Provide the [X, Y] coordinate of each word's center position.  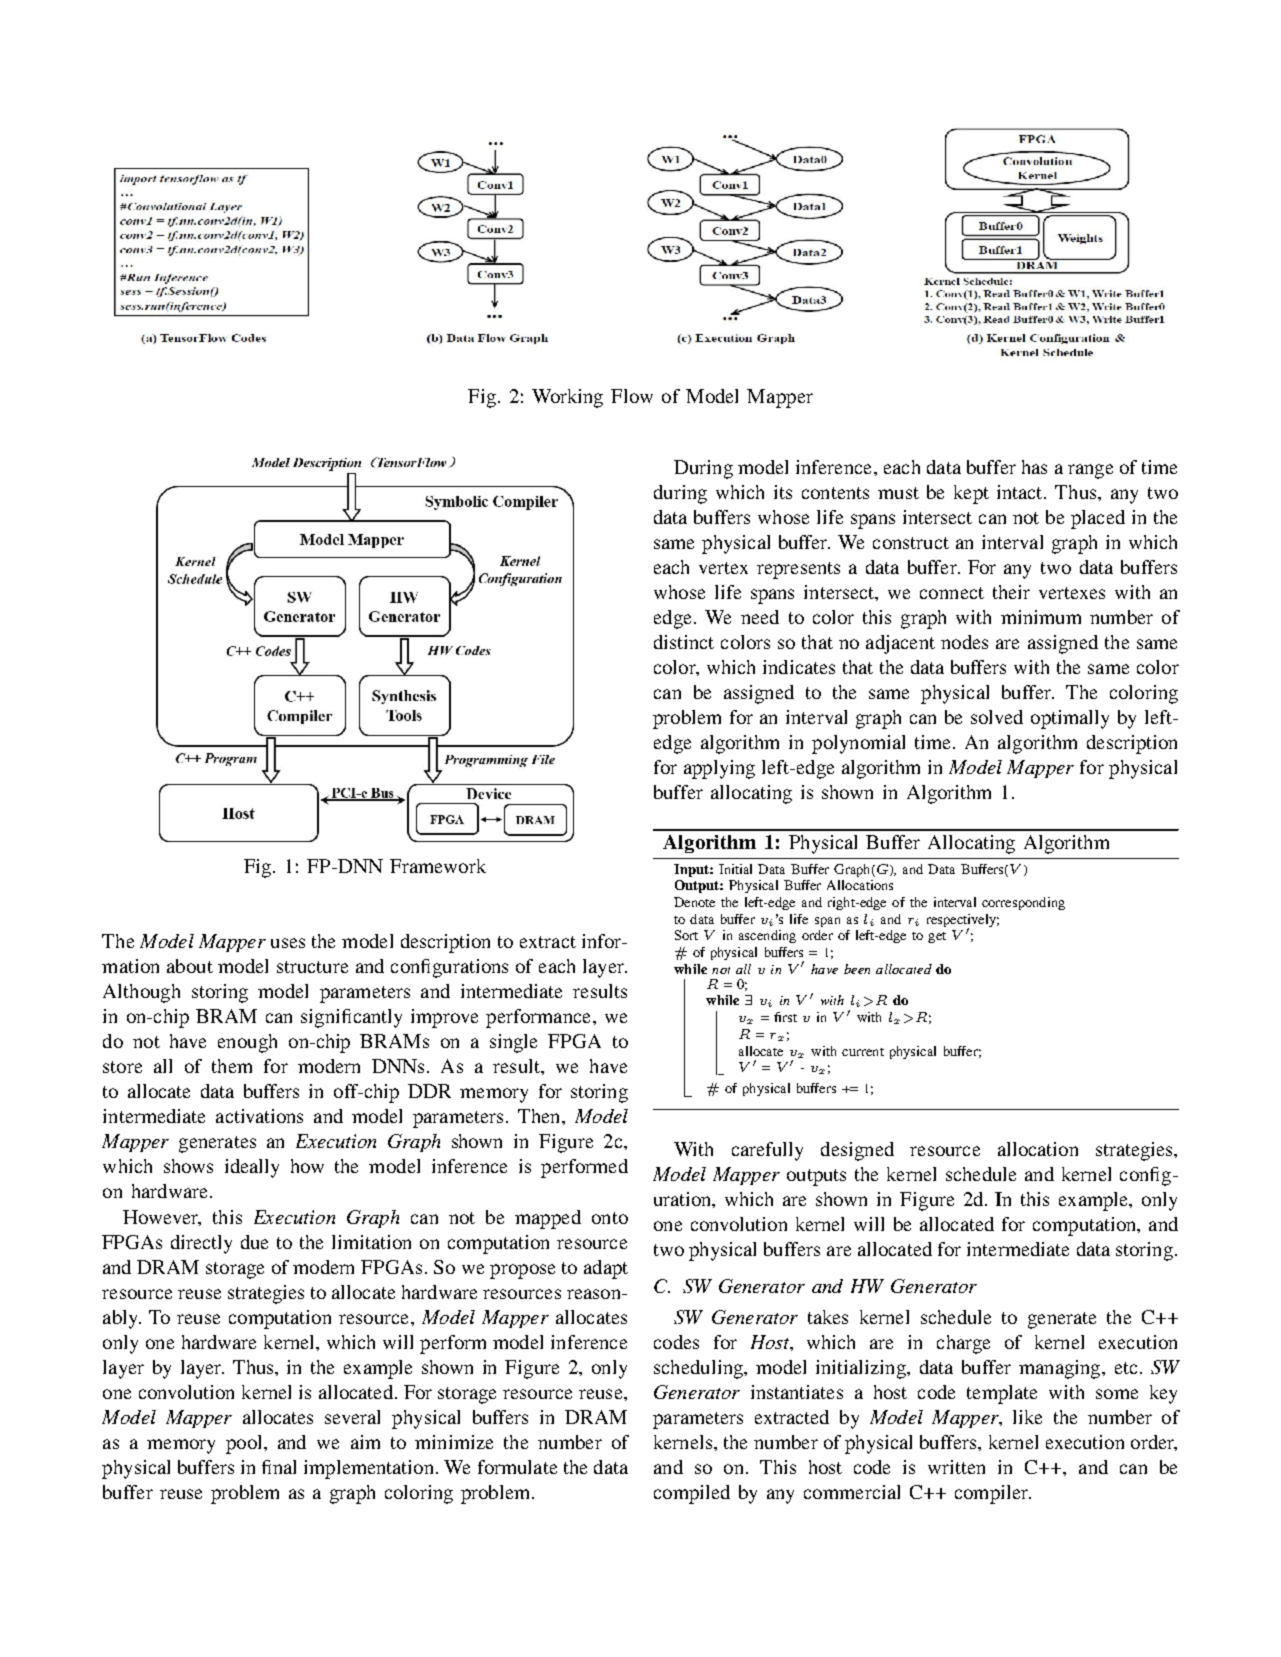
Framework [438, 866]
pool [245, 1444]
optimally [1070, 719]
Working [567, 398]
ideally [252, 1168]
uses [288, 943]
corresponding [1023, 903]
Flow [632, 396]
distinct [684, 642]
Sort [686, 935]
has [1034, 467]
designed [857, 1151]
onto [610, 1218]
